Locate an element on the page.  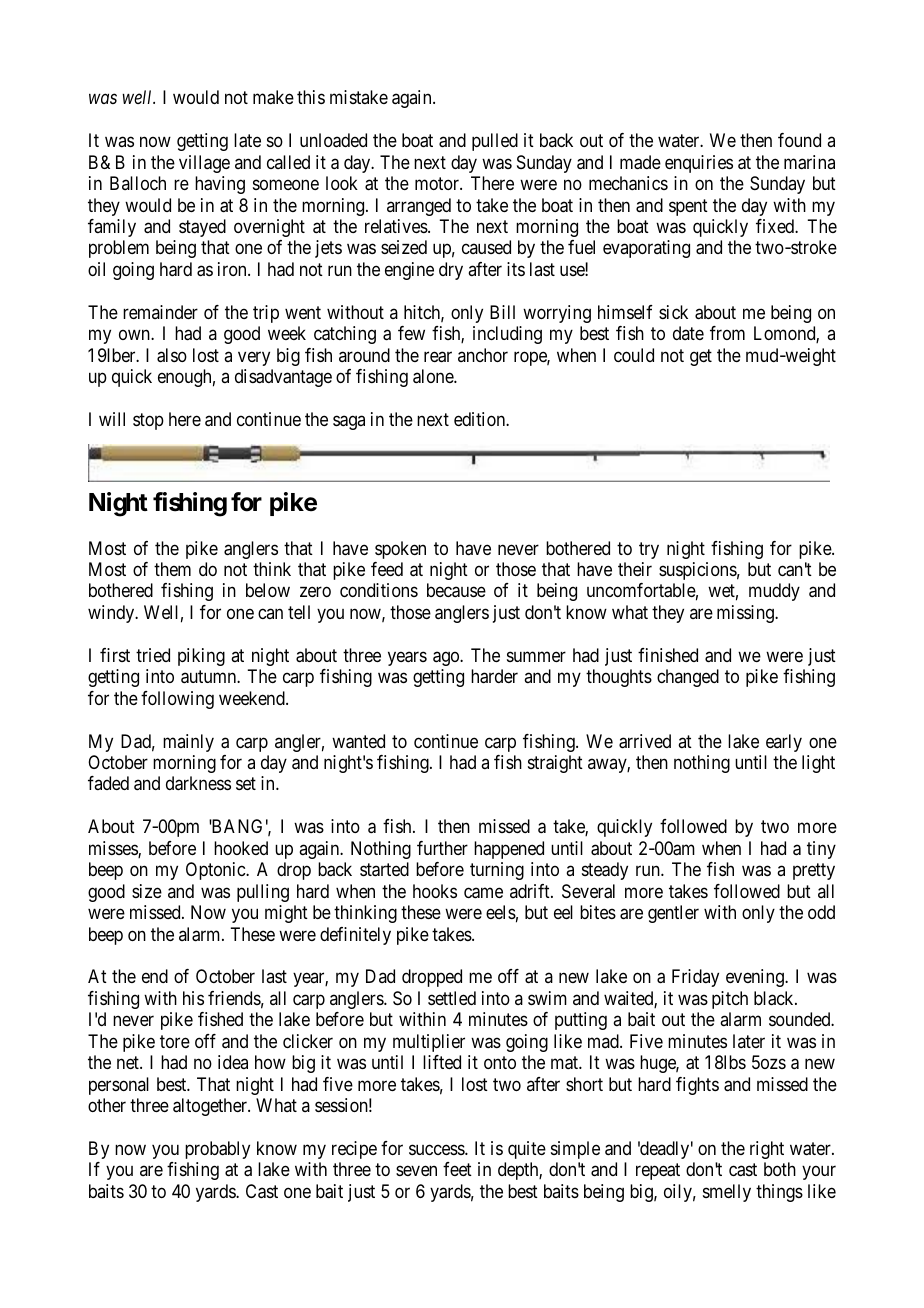
right is located at coordinates (767, 1150).
